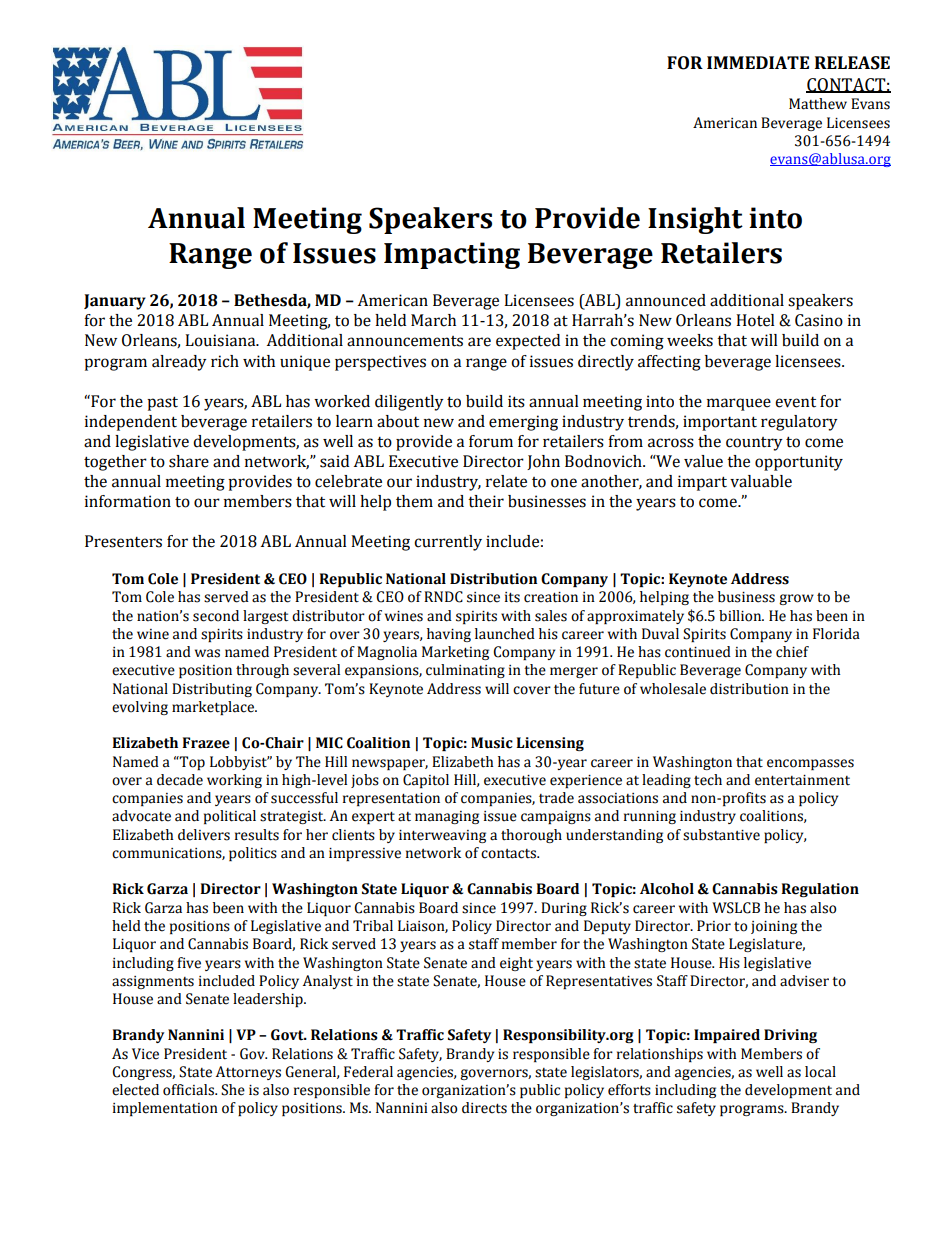 The image size is (952, 1233). I want to click on second, so click(216, 616).
